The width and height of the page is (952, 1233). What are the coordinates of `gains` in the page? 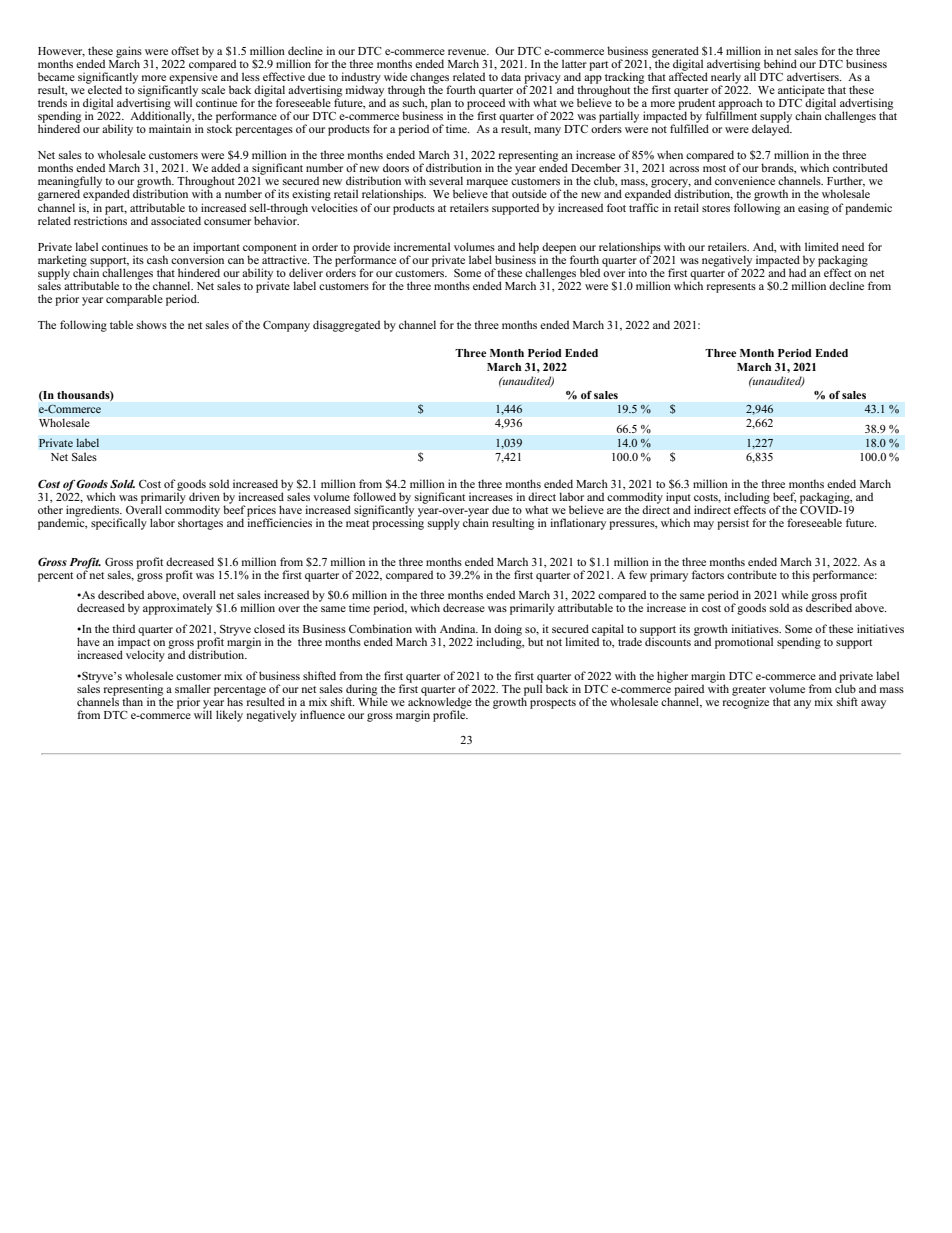 It's located at (129, 53).
